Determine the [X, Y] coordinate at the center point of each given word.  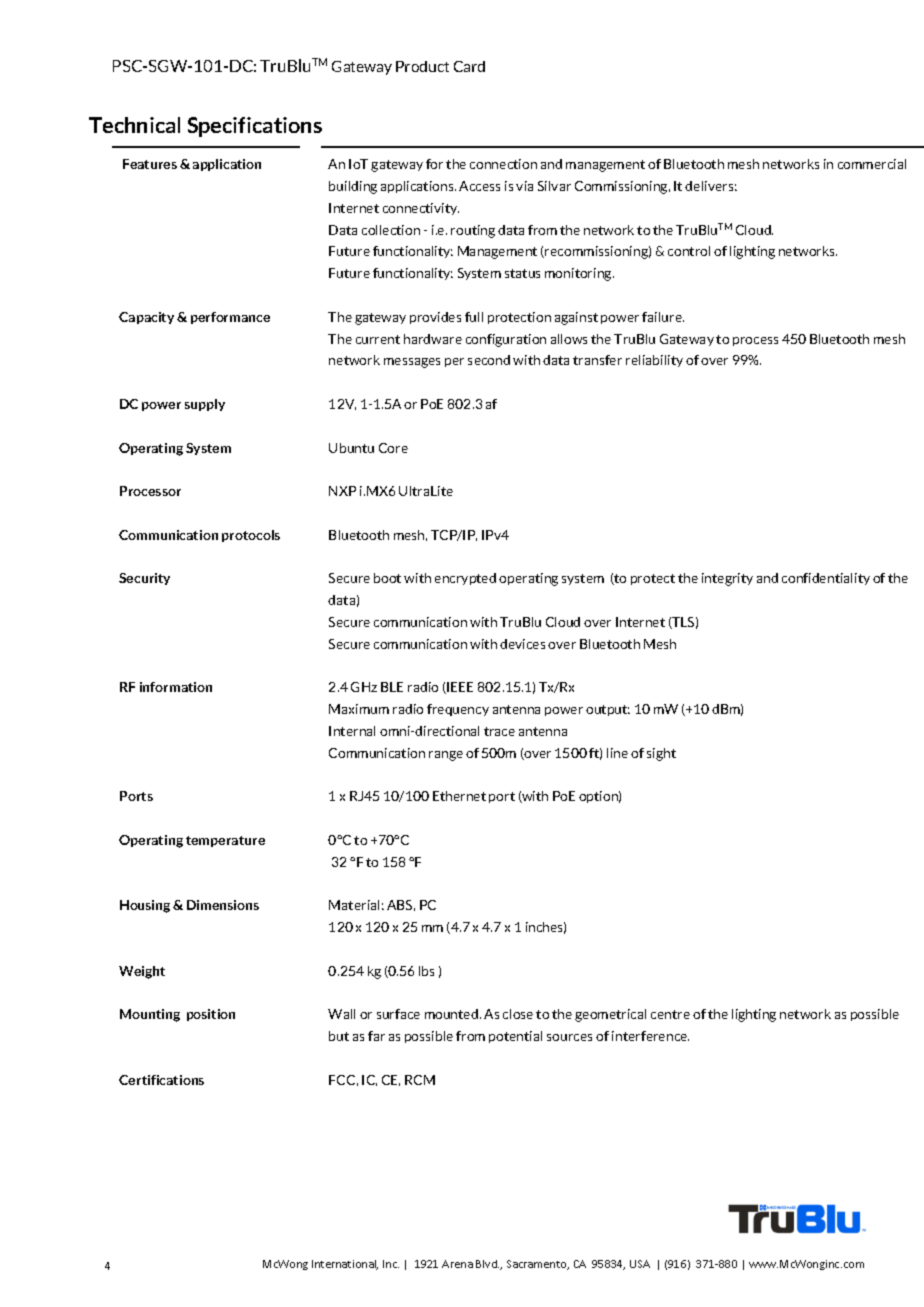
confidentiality [826, 579]
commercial [872, 164]
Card [469, 66]
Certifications [161, 1080]
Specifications [255, 127]
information [176, 687]
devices [522, 644]
